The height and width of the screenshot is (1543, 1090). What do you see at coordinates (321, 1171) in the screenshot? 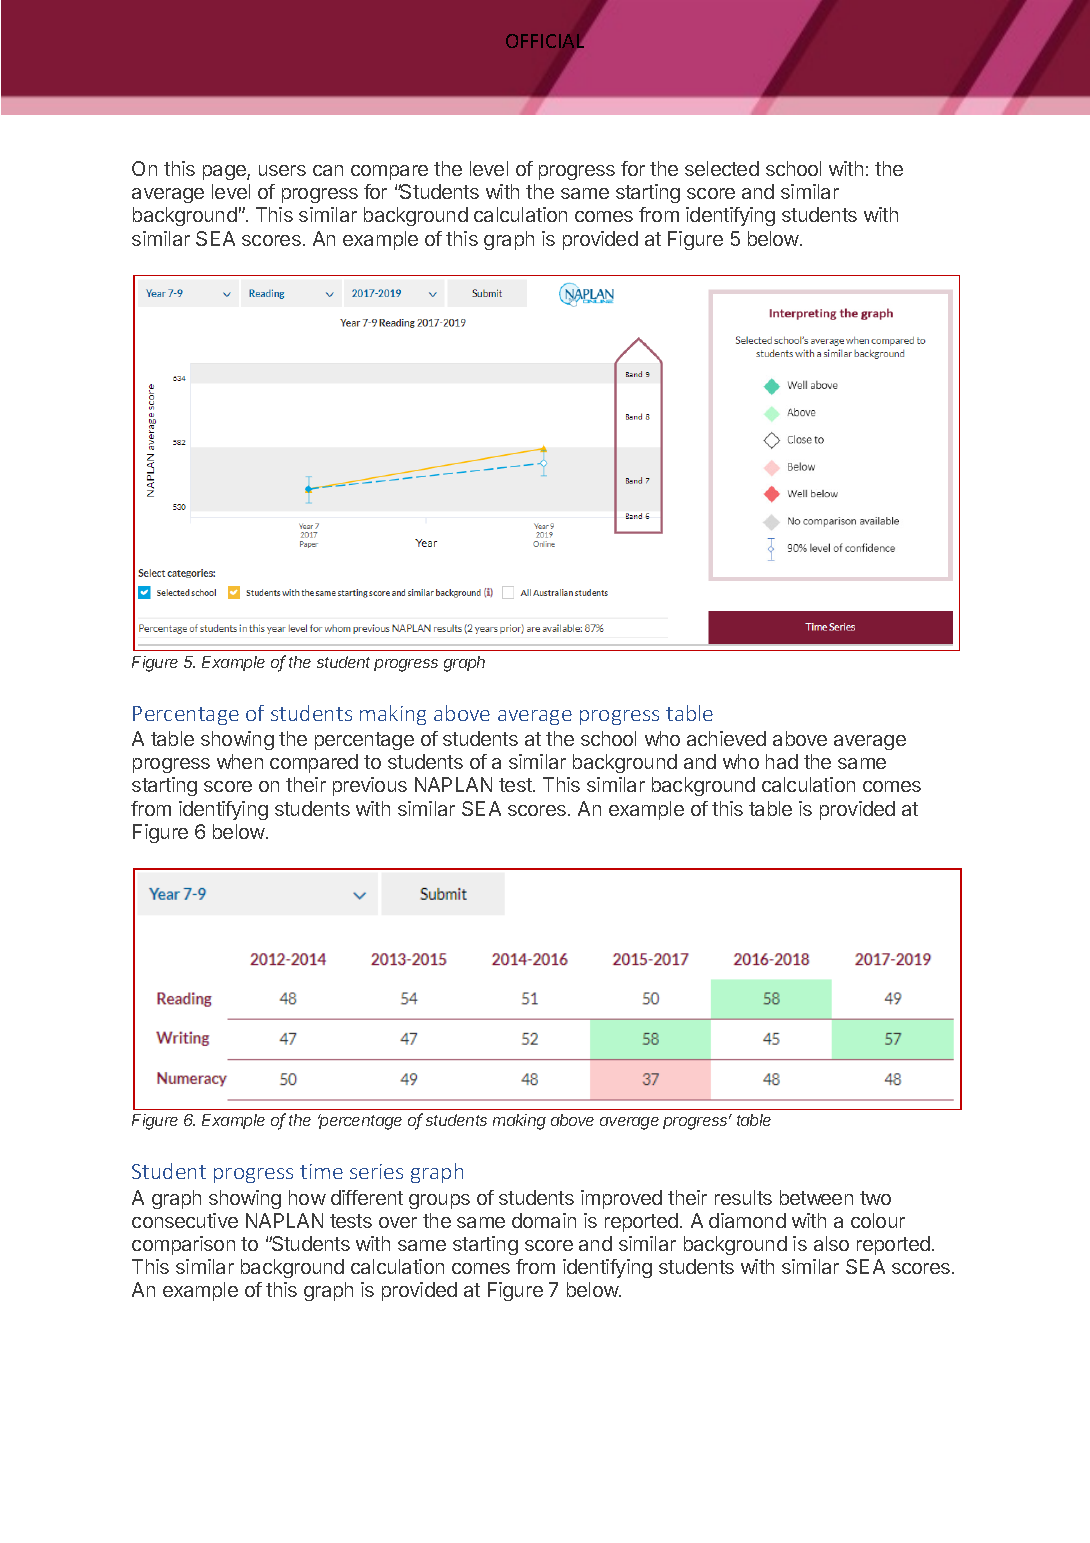
I see `time` at bounding box center [321, 1171].
